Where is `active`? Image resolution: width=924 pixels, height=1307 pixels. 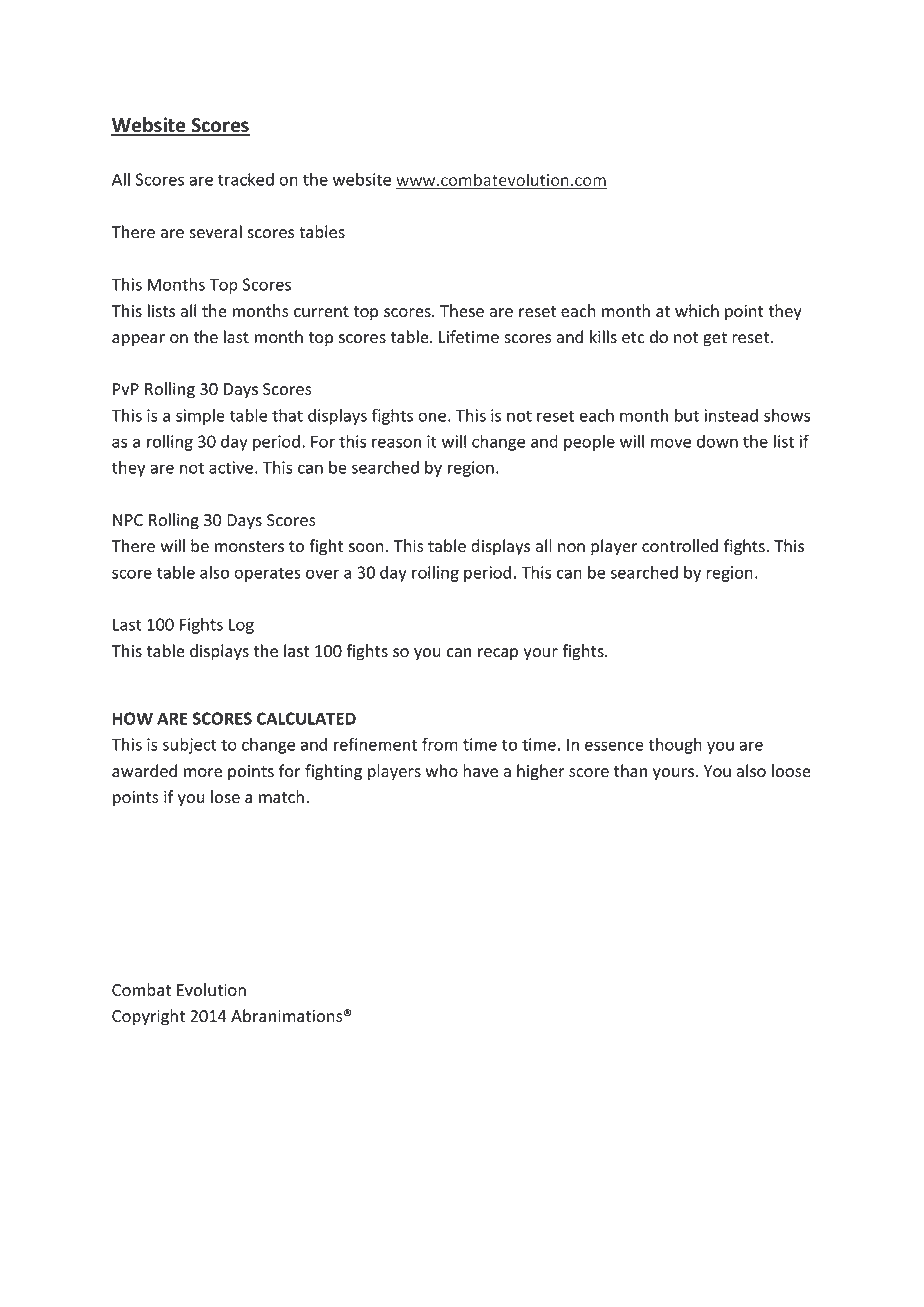 active is located at coordinates (231, 467).
